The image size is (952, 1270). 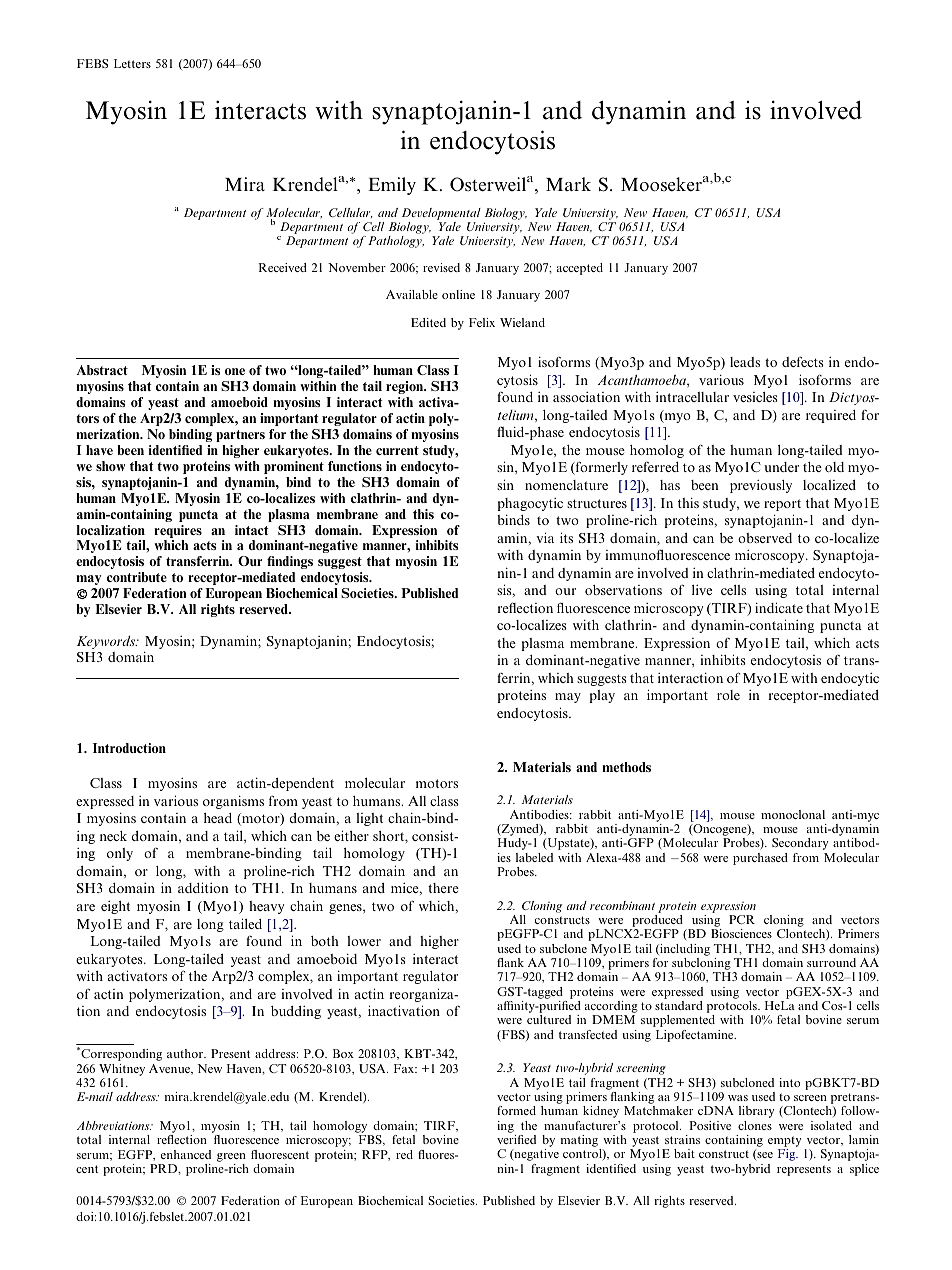 I want to click on accepted, so click(x=580, y=269).
